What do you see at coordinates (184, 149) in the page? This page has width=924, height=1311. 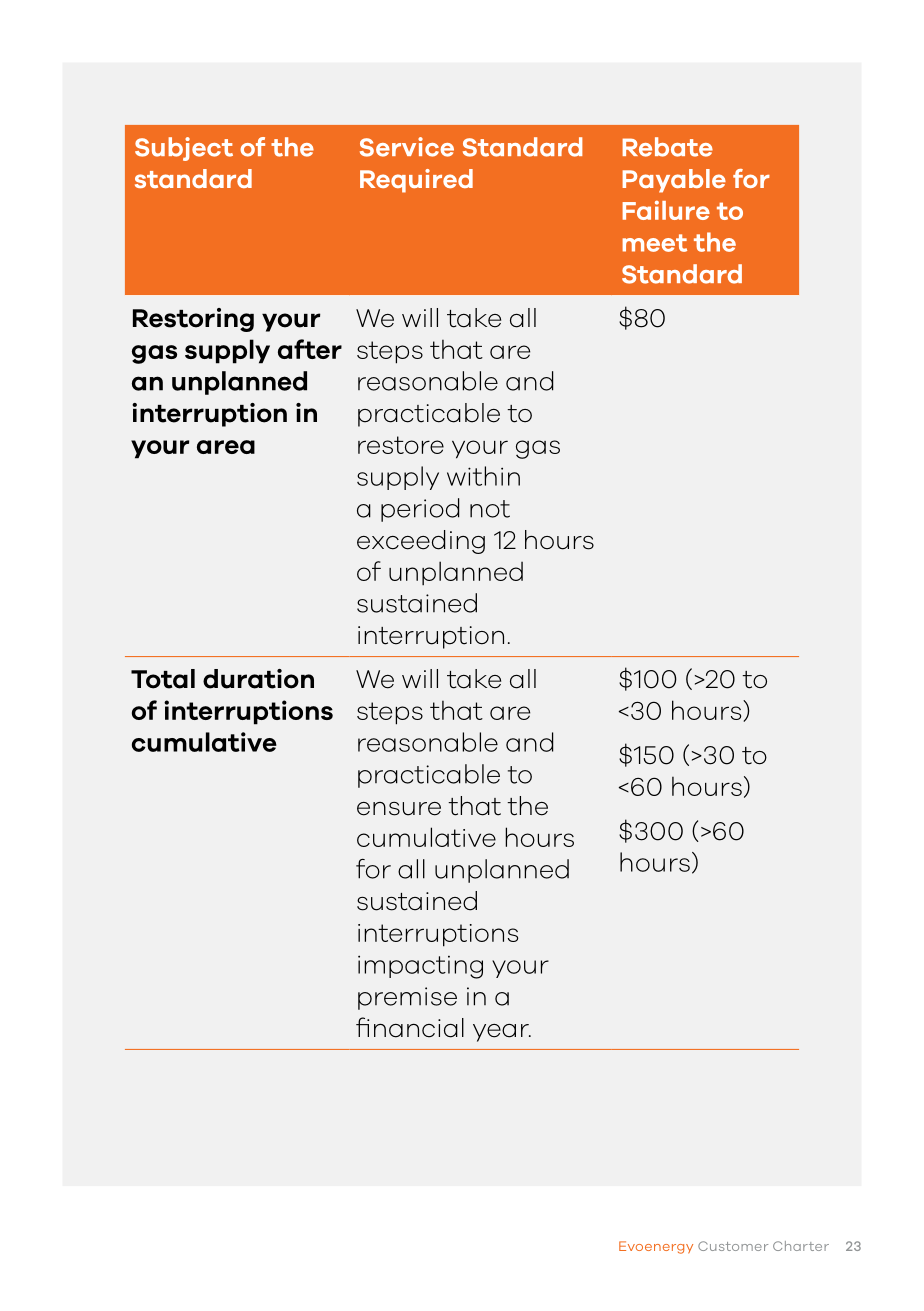 I see `Subject` at bounding box center [184, 149].
